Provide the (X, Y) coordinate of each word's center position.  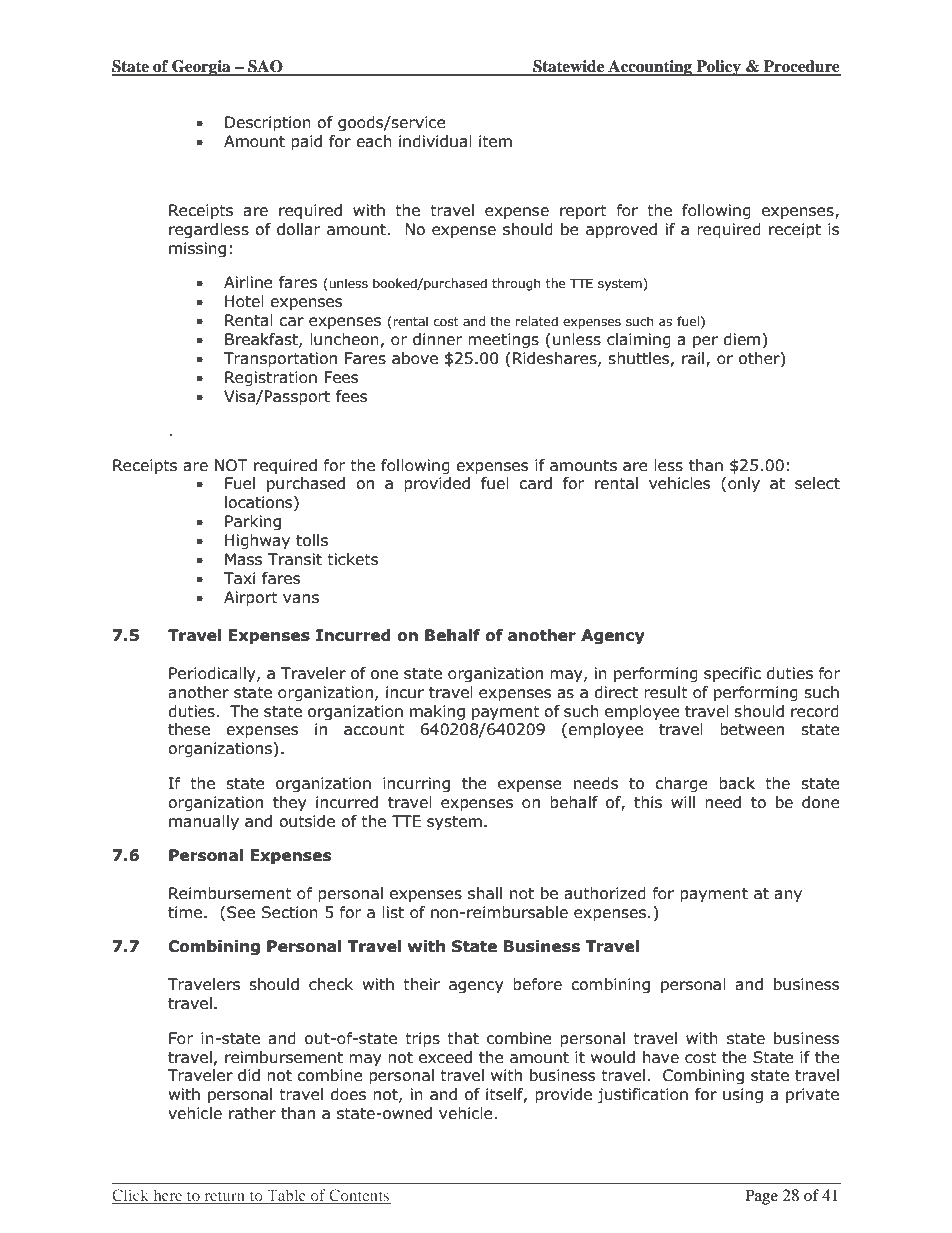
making (437, 712)
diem (743, 339)
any (788, 896)
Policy (718, 68)
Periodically (213, 674)
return (225, 1198)
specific (732, 674)
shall (485, 893)
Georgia (201, 68)
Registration (271, 378)
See (241, 912)
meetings (503, 340)
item (495, 141)
